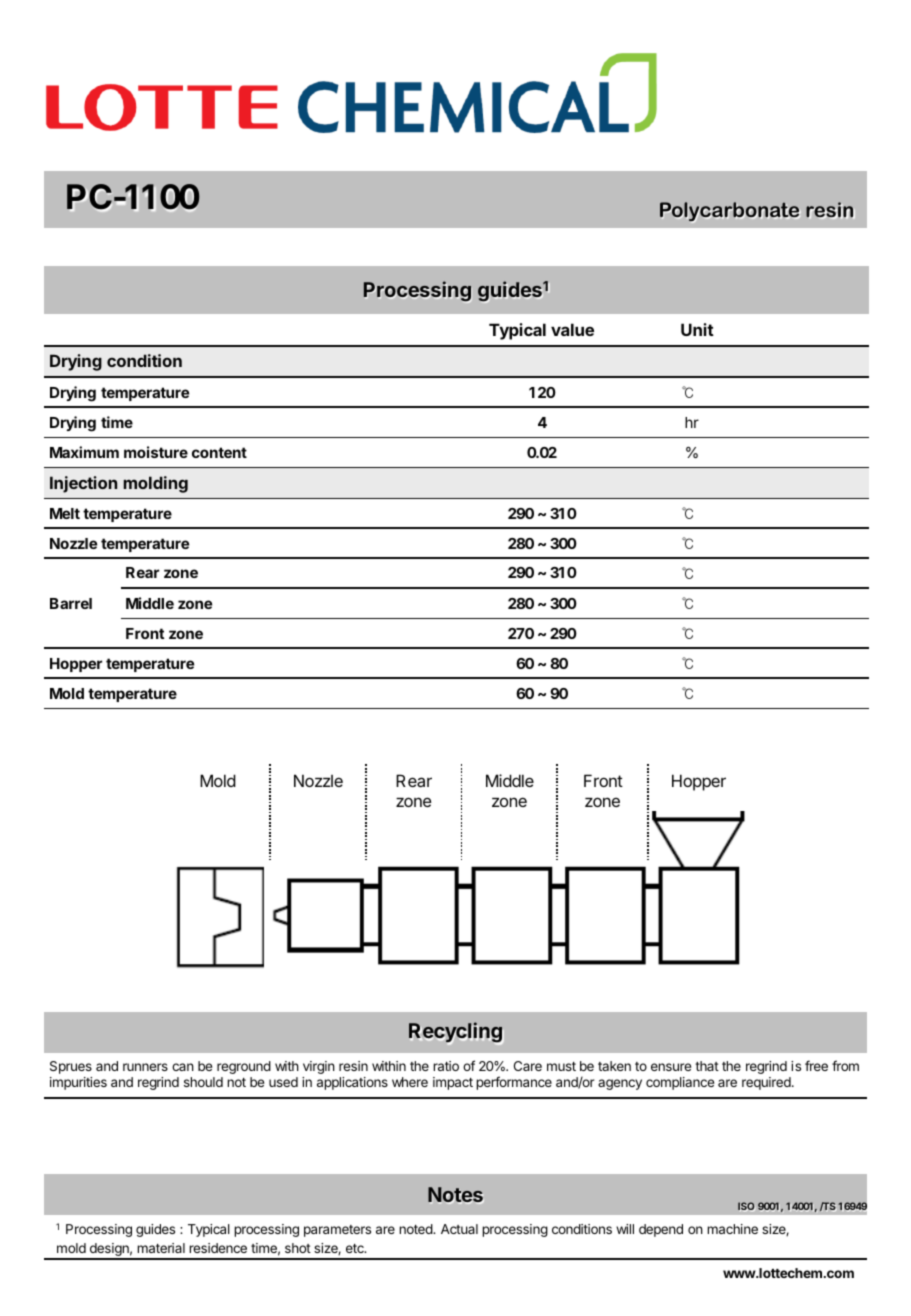 The width and height of the screenshot is (911, 1316). What do you see at coordinates (161, 1248) in the screenshot?
I see `material` at bounding box center [161, 1248].
